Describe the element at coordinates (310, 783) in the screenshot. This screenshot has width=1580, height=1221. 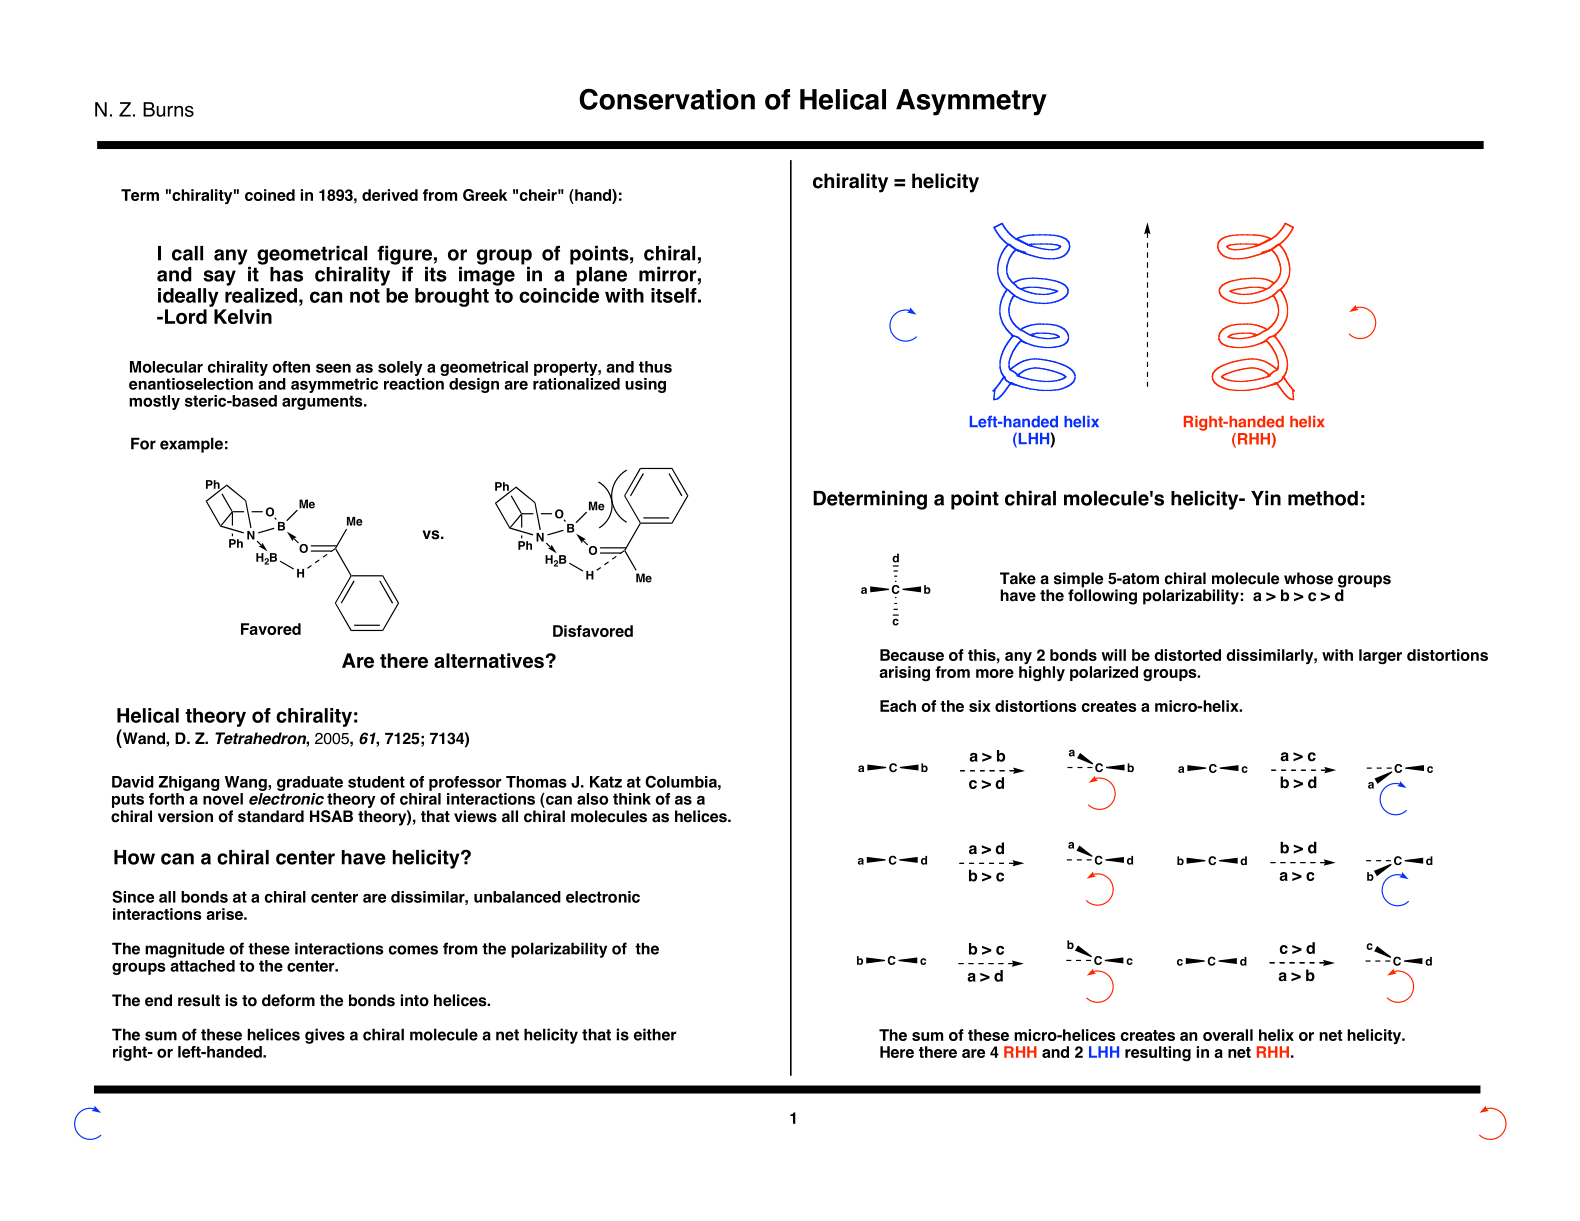
I see `graduate` at that location.
